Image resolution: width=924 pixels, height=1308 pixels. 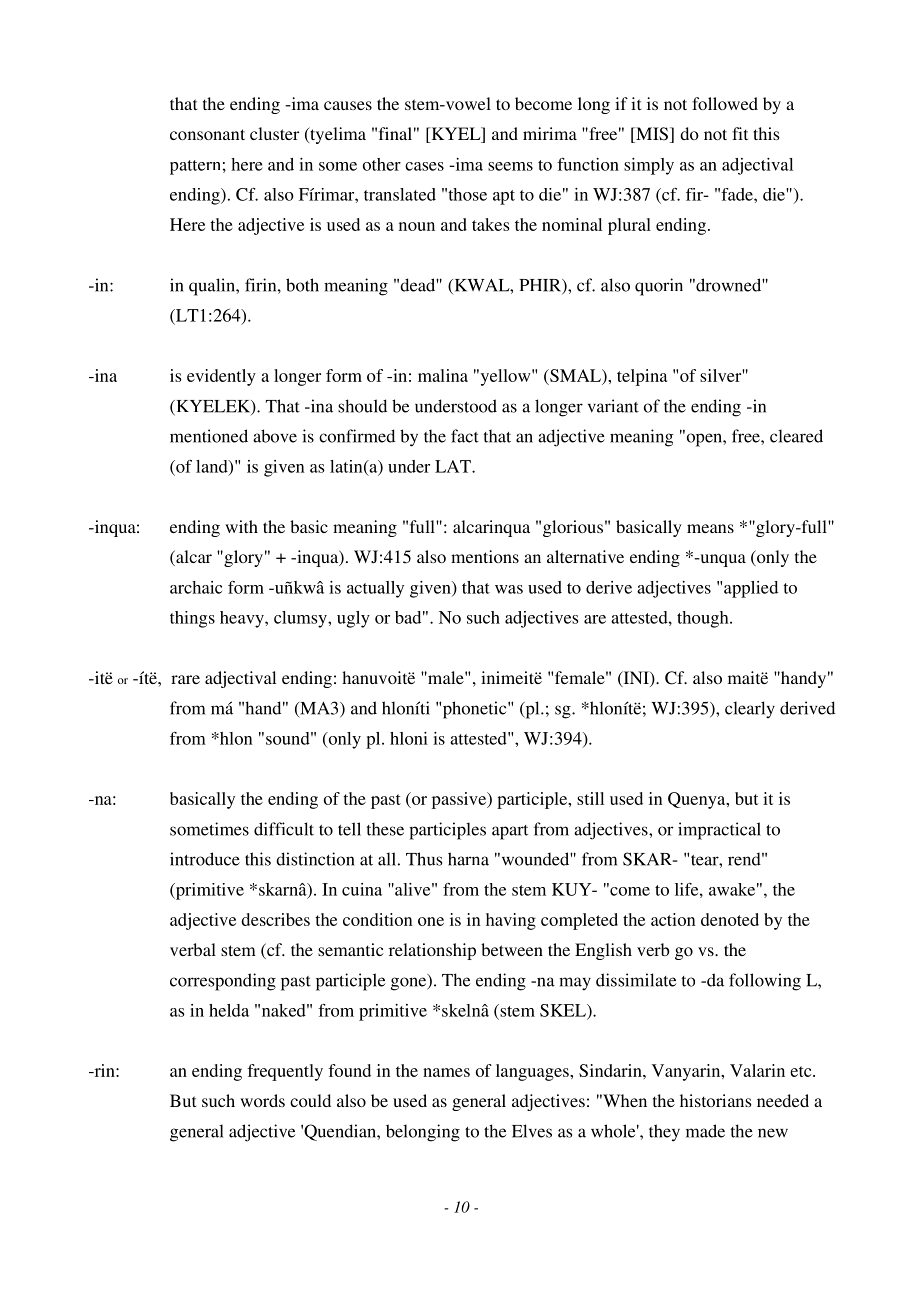 What do you see at coordinates (465, 436) in the screenshot?
I see `fact` at bounding box center [465, 436].
